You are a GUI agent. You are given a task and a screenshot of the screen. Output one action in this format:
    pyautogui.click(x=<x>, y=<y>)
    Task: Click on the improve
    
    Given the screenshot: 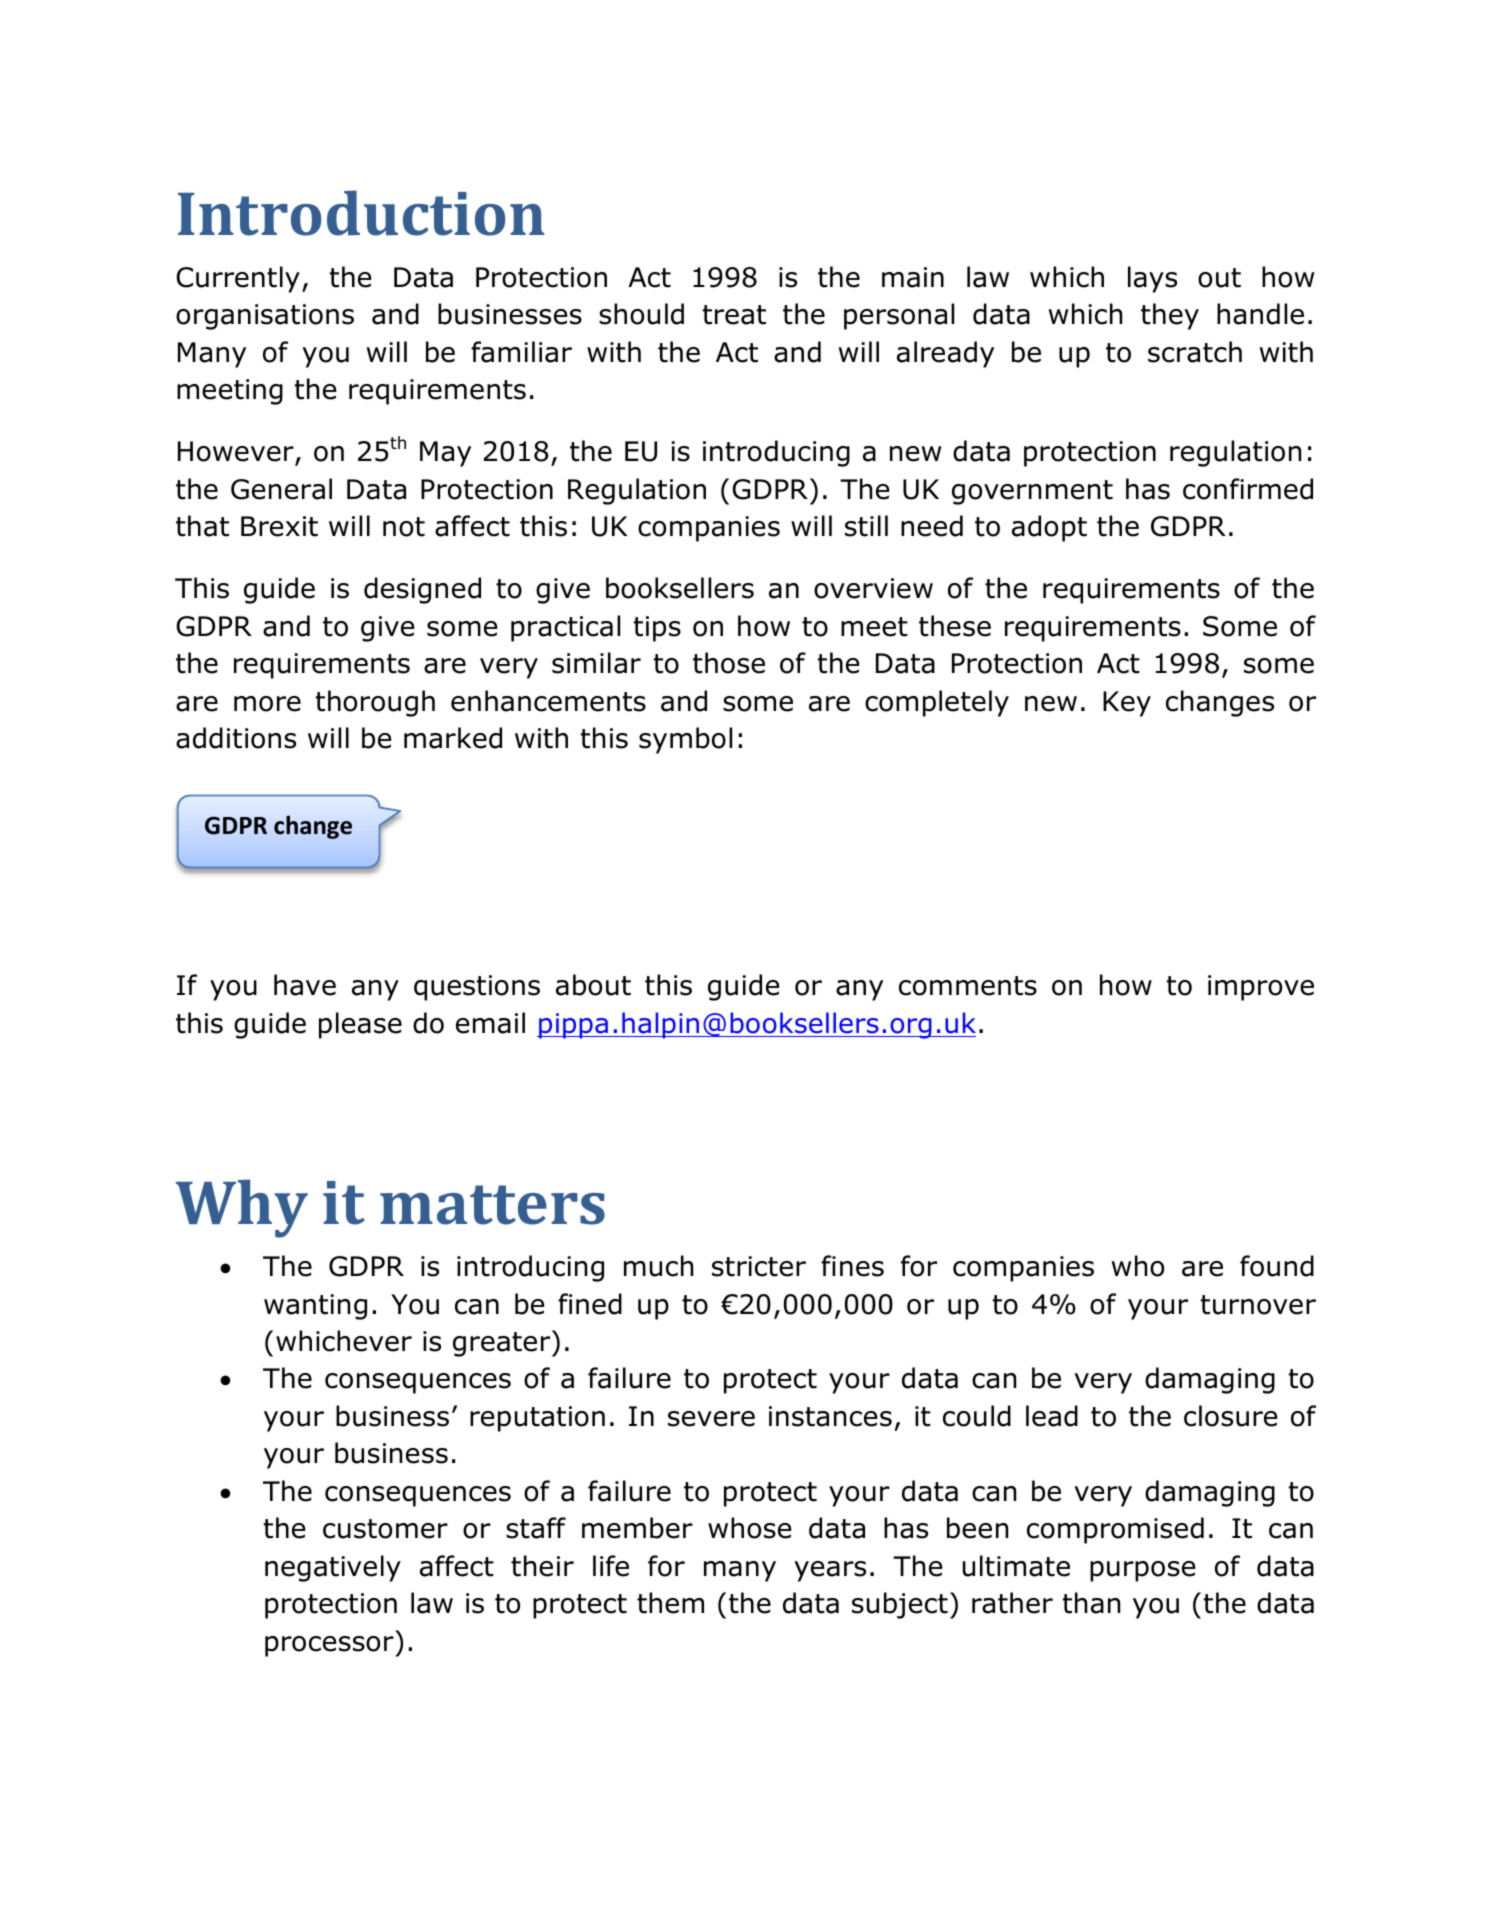 What is the action you would take?
    pyautogui.click(x=1261, y=988)
